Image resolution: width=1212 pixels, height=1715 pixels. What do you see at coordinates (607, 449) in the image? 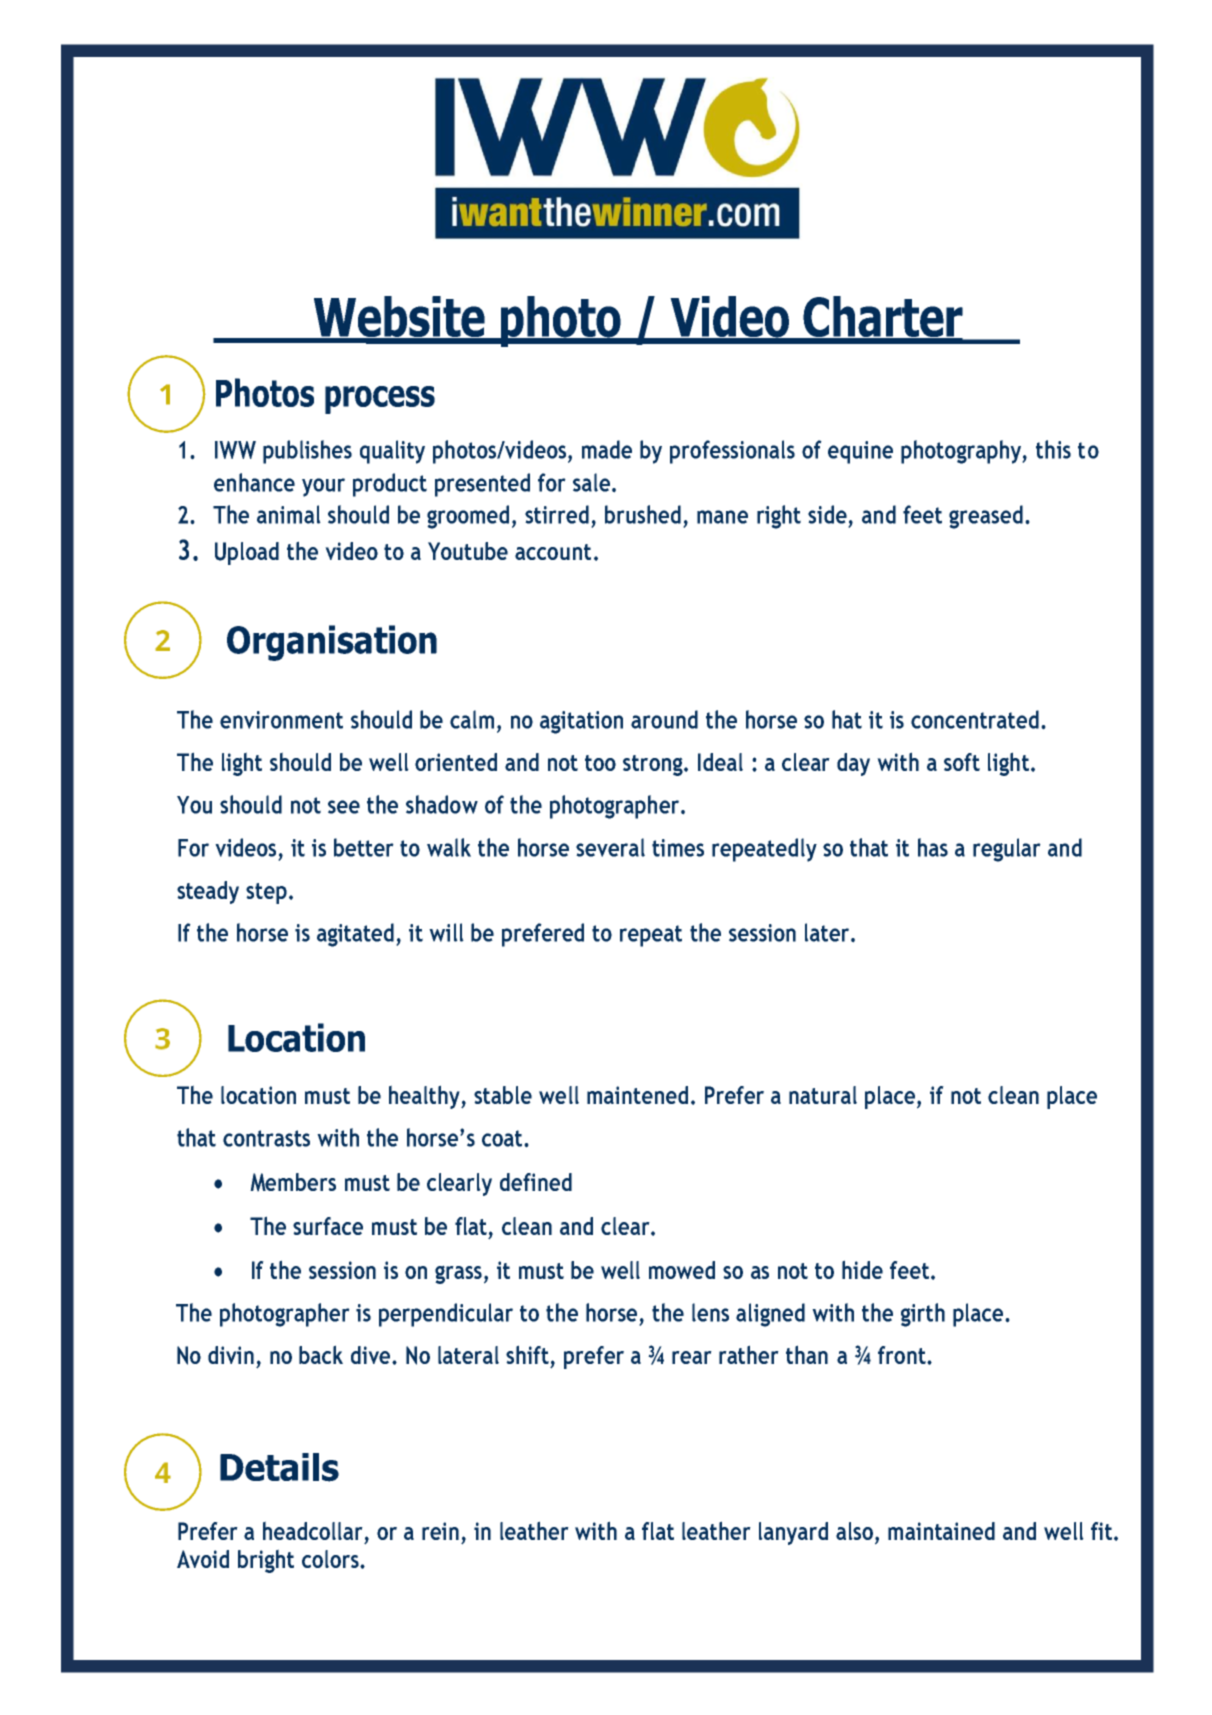
I see `made` at bounding box center [607, 449].
